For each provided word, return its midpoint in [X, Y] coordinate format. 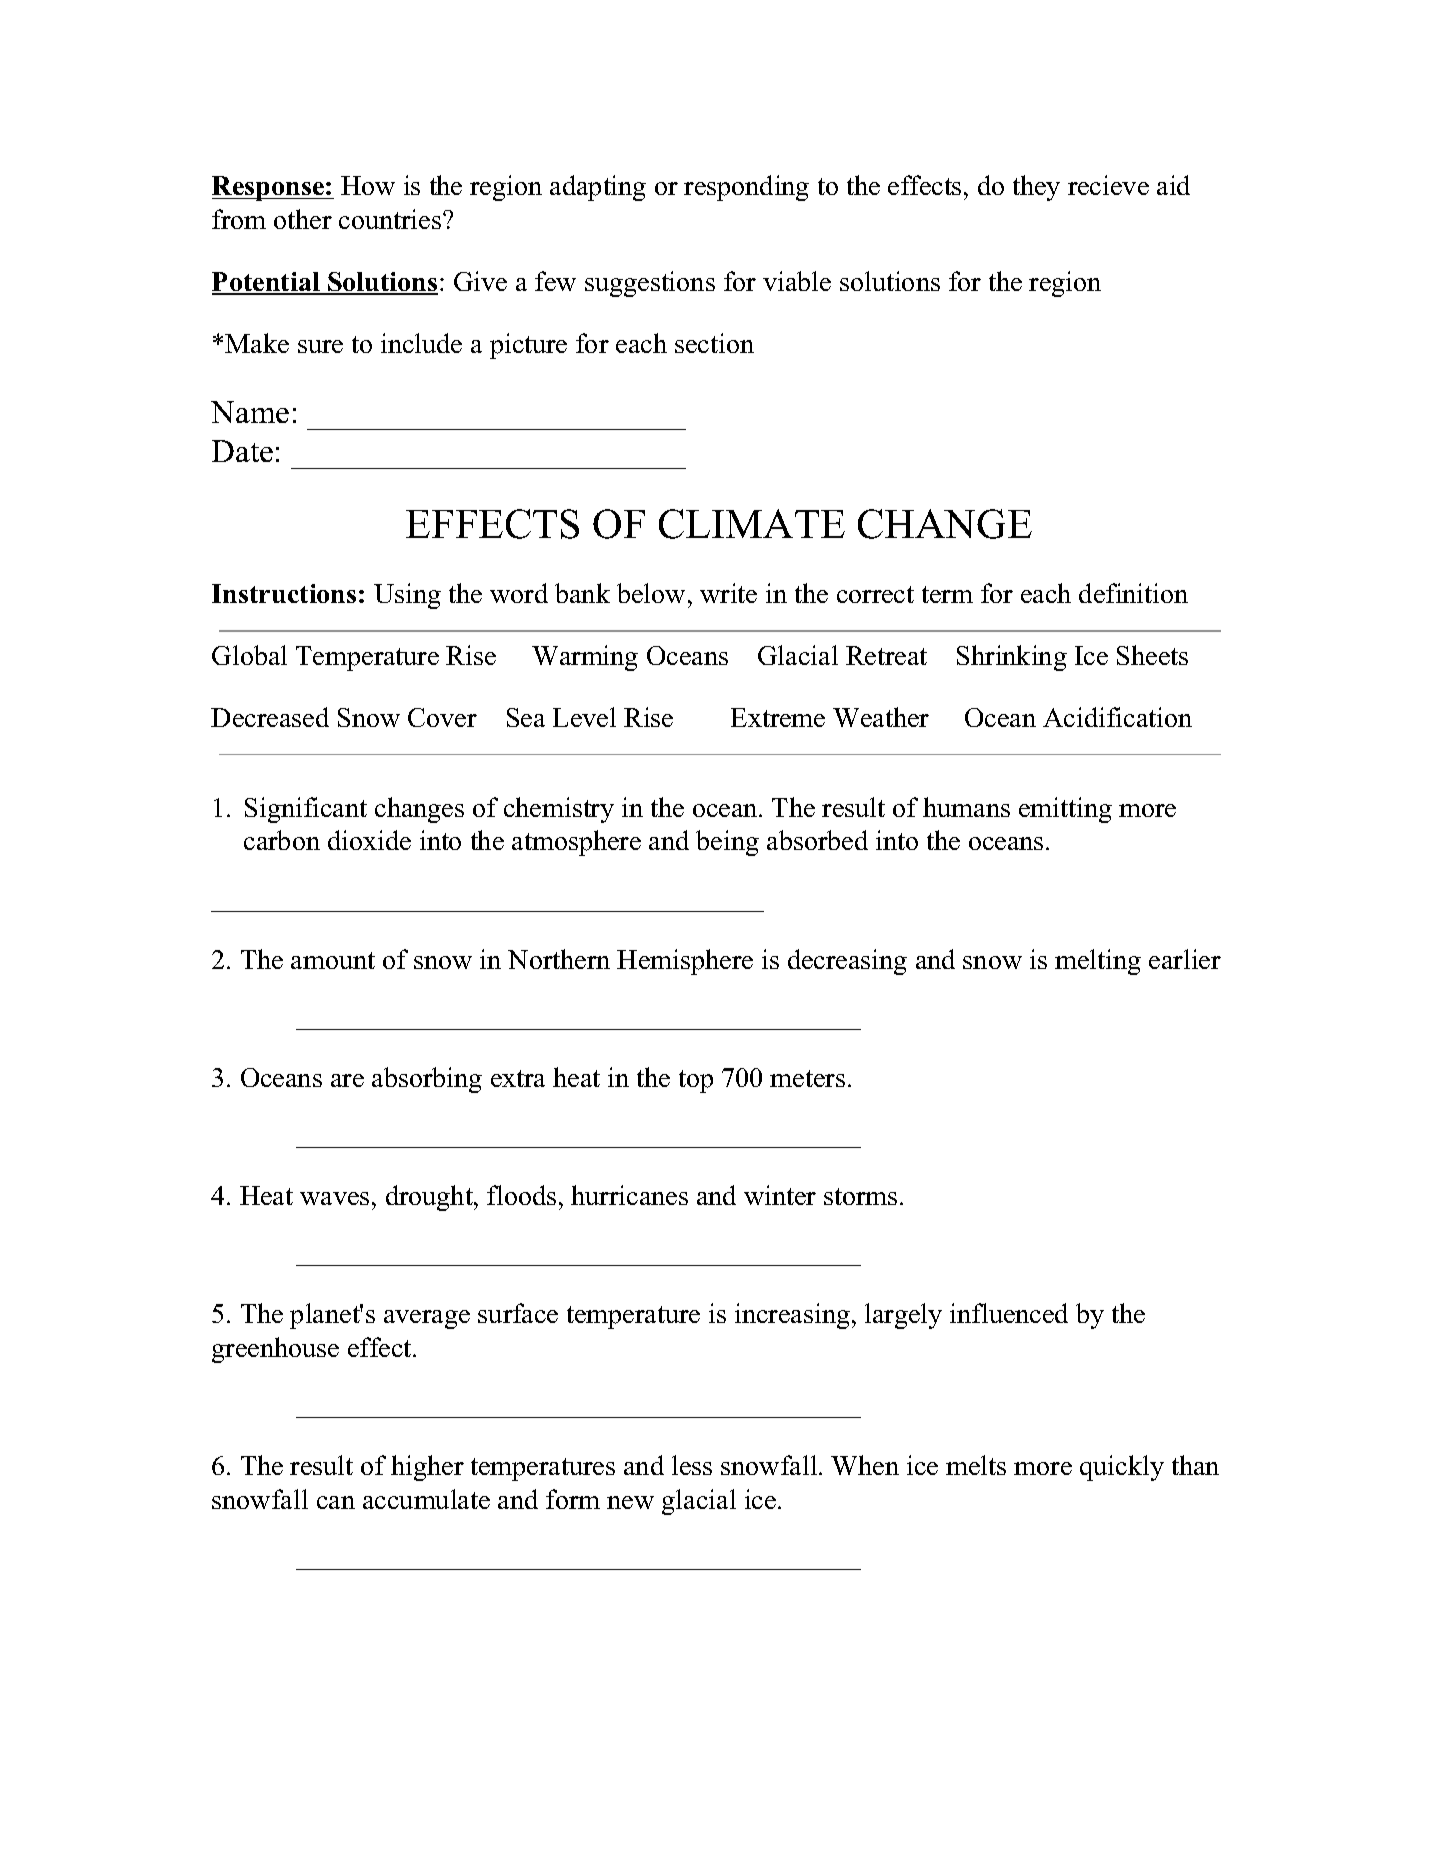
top [696, 1081]
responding [746, 188]
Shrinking [1012, 658]
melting [1098, 962]
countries [391, 219]
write [728, 593]
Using [407, 596]
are [347, 1080]
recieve [1108, 185]
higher [427, 1468]
